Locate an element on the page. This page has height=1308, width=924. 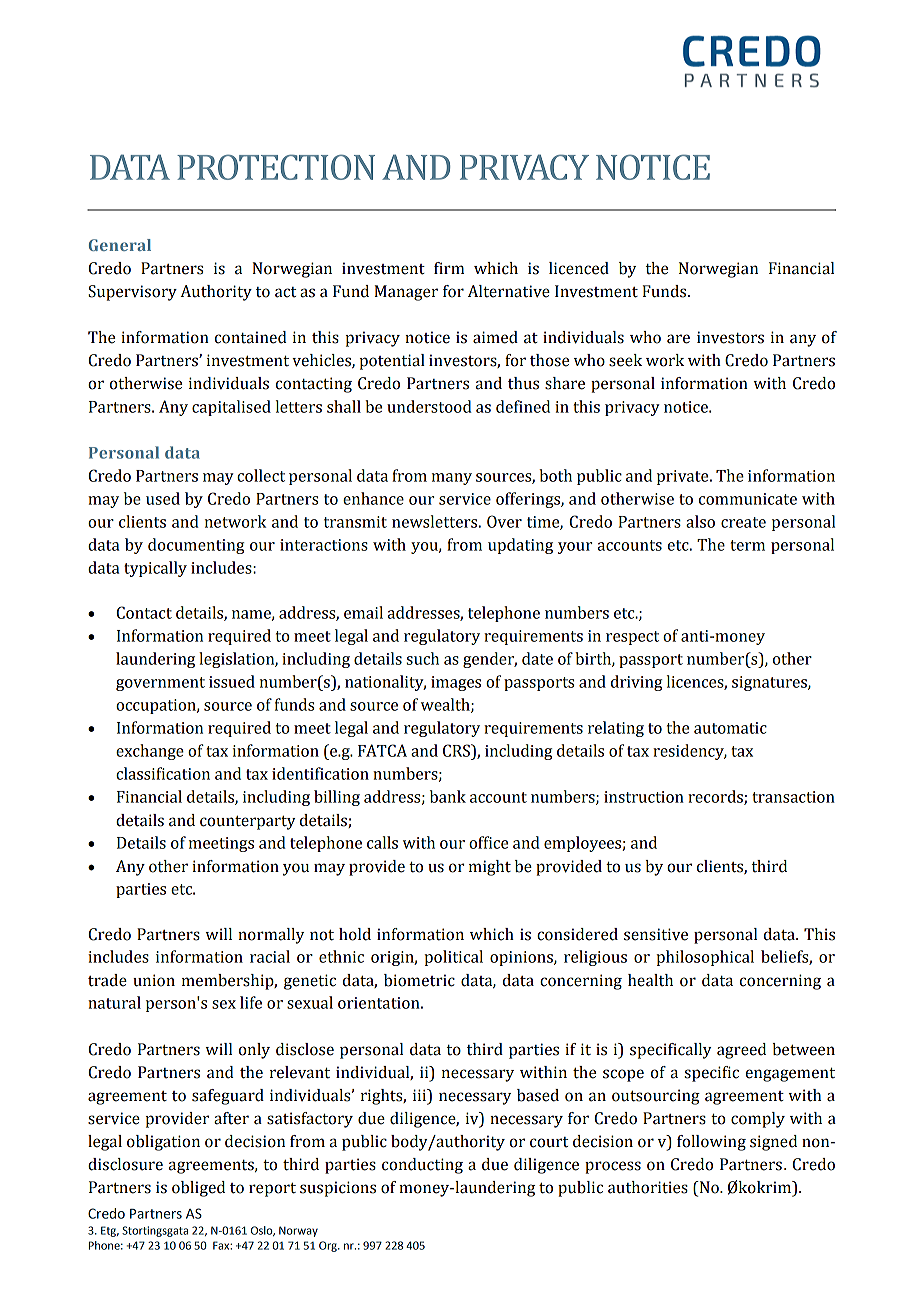
many is located at coordinates (452, 479).
